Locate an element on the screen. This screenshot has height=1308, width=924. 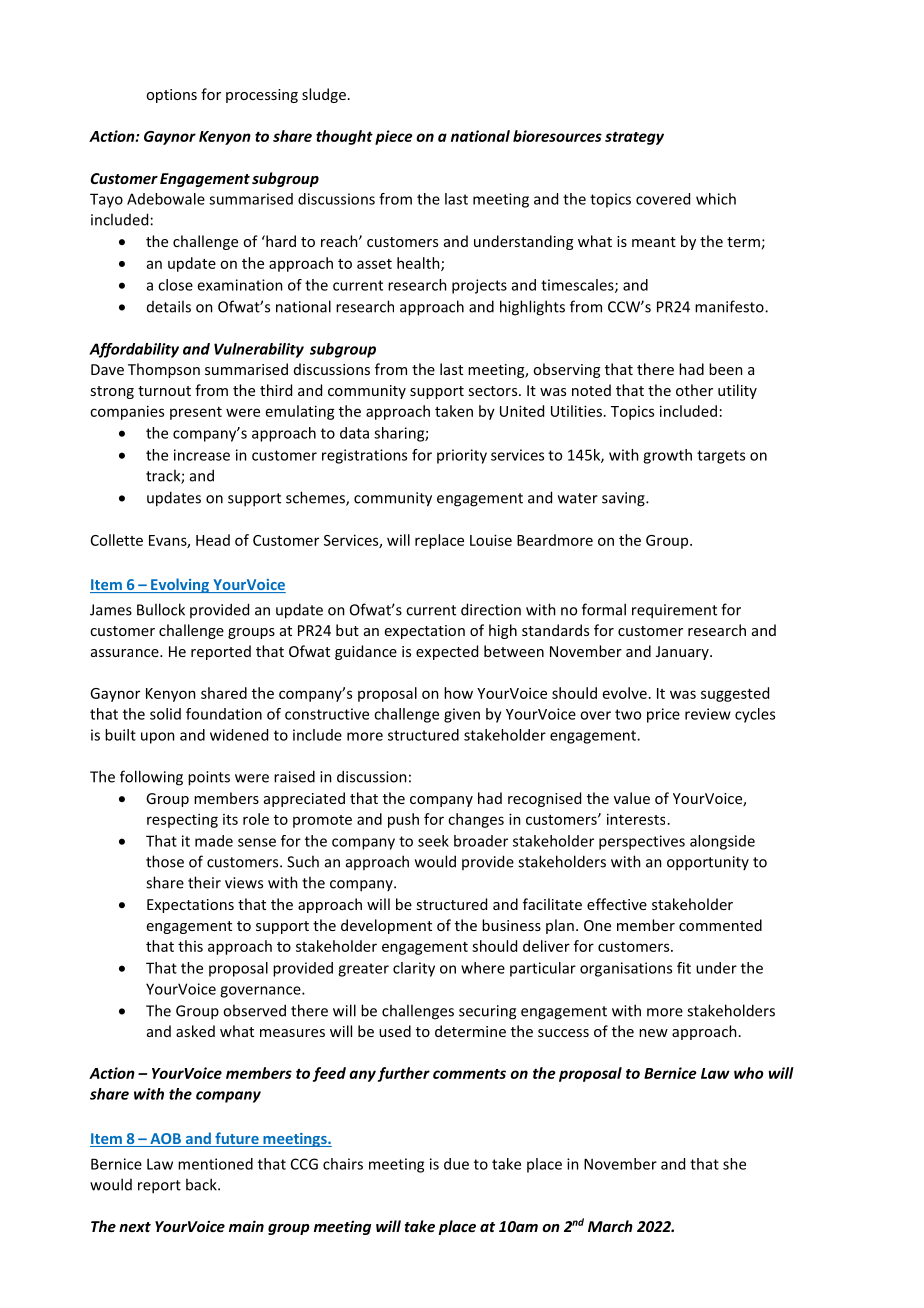
due is located at coordinates (456, 1164).
